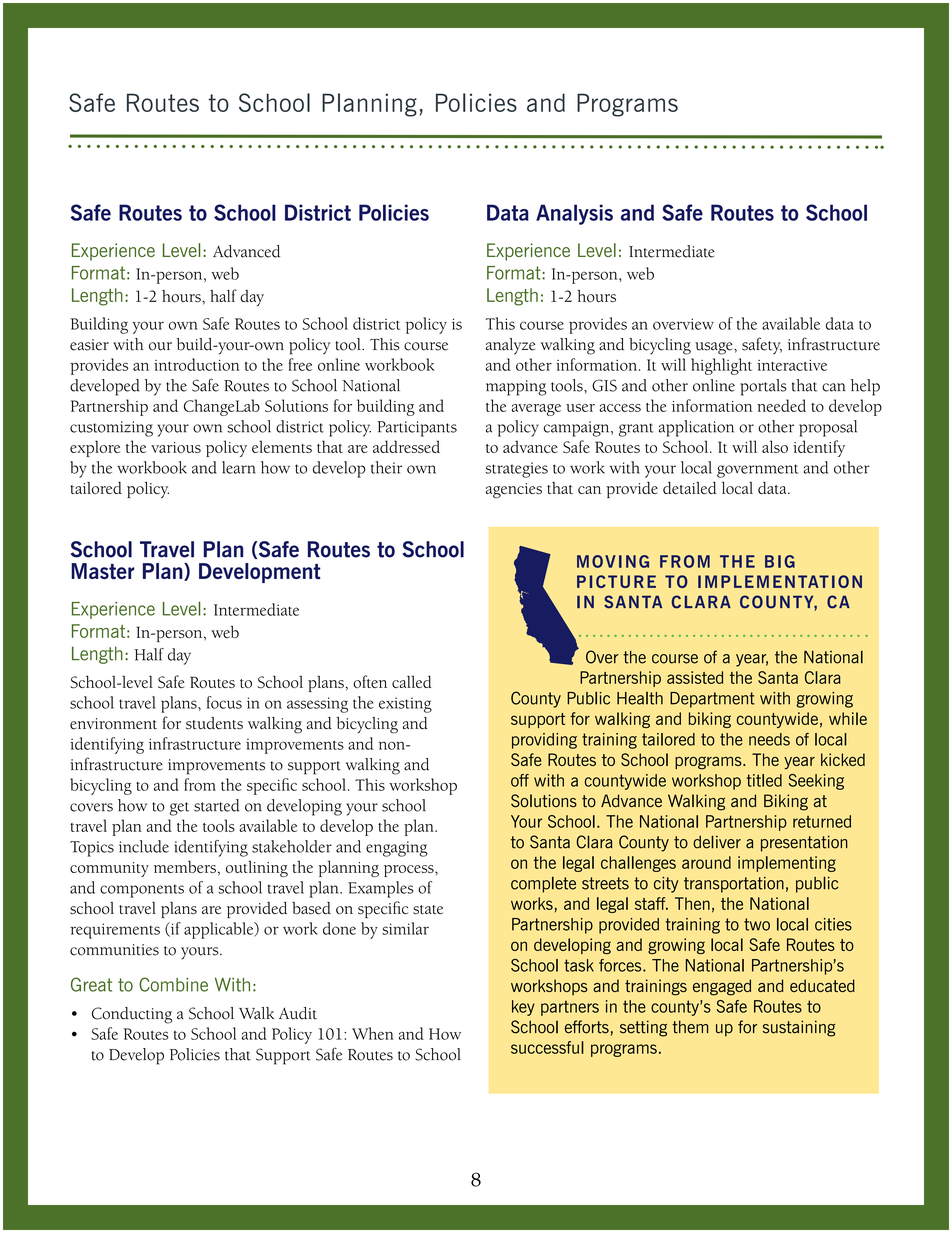  Describe the element at coordinates (412, 681) in the screenshot. I see `called` at that location.
